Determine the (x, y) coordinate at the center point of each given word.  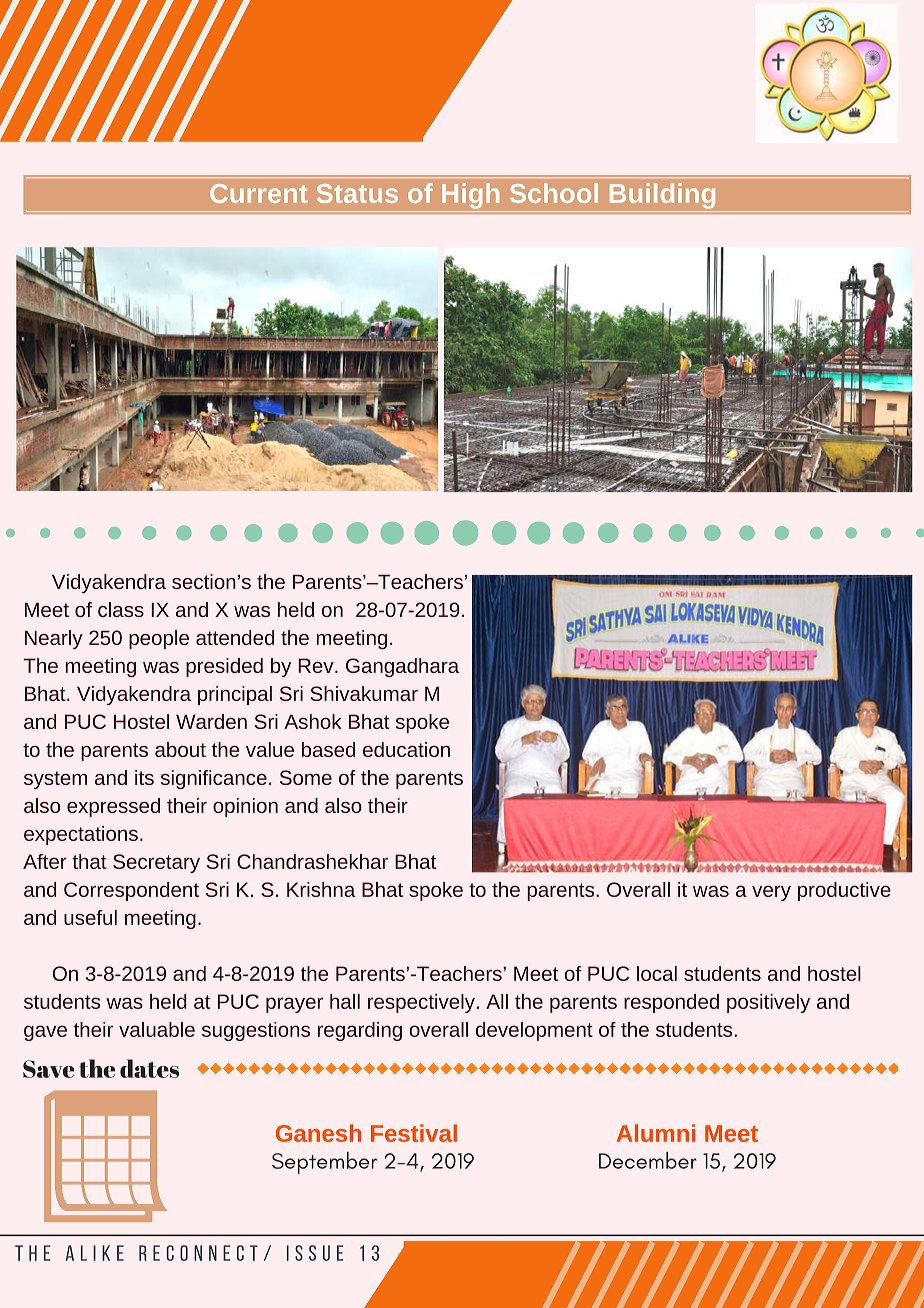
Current (259, 193)
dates (149, 1068)
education (406, 749)
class (121, 609)
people (159, 639)
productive (844, 891)
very (771, 893)
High (471, 195)
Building (662, 195)
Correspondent (131, 891)
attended (235, 637)
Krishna (321, 889)
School (554, 193)
